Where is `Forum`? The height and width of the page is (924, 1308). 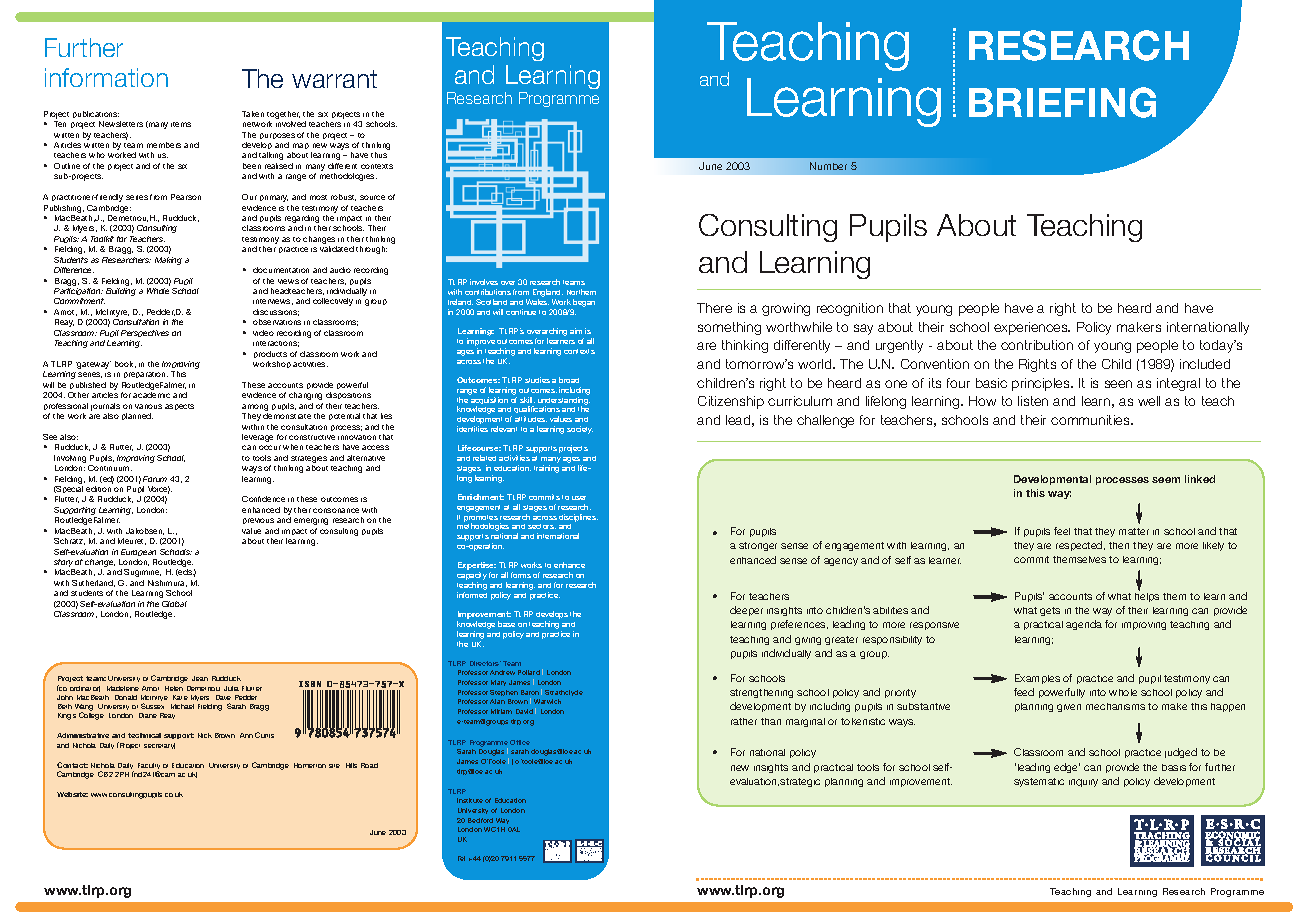
Forum is located at coordinates (155, 479).
